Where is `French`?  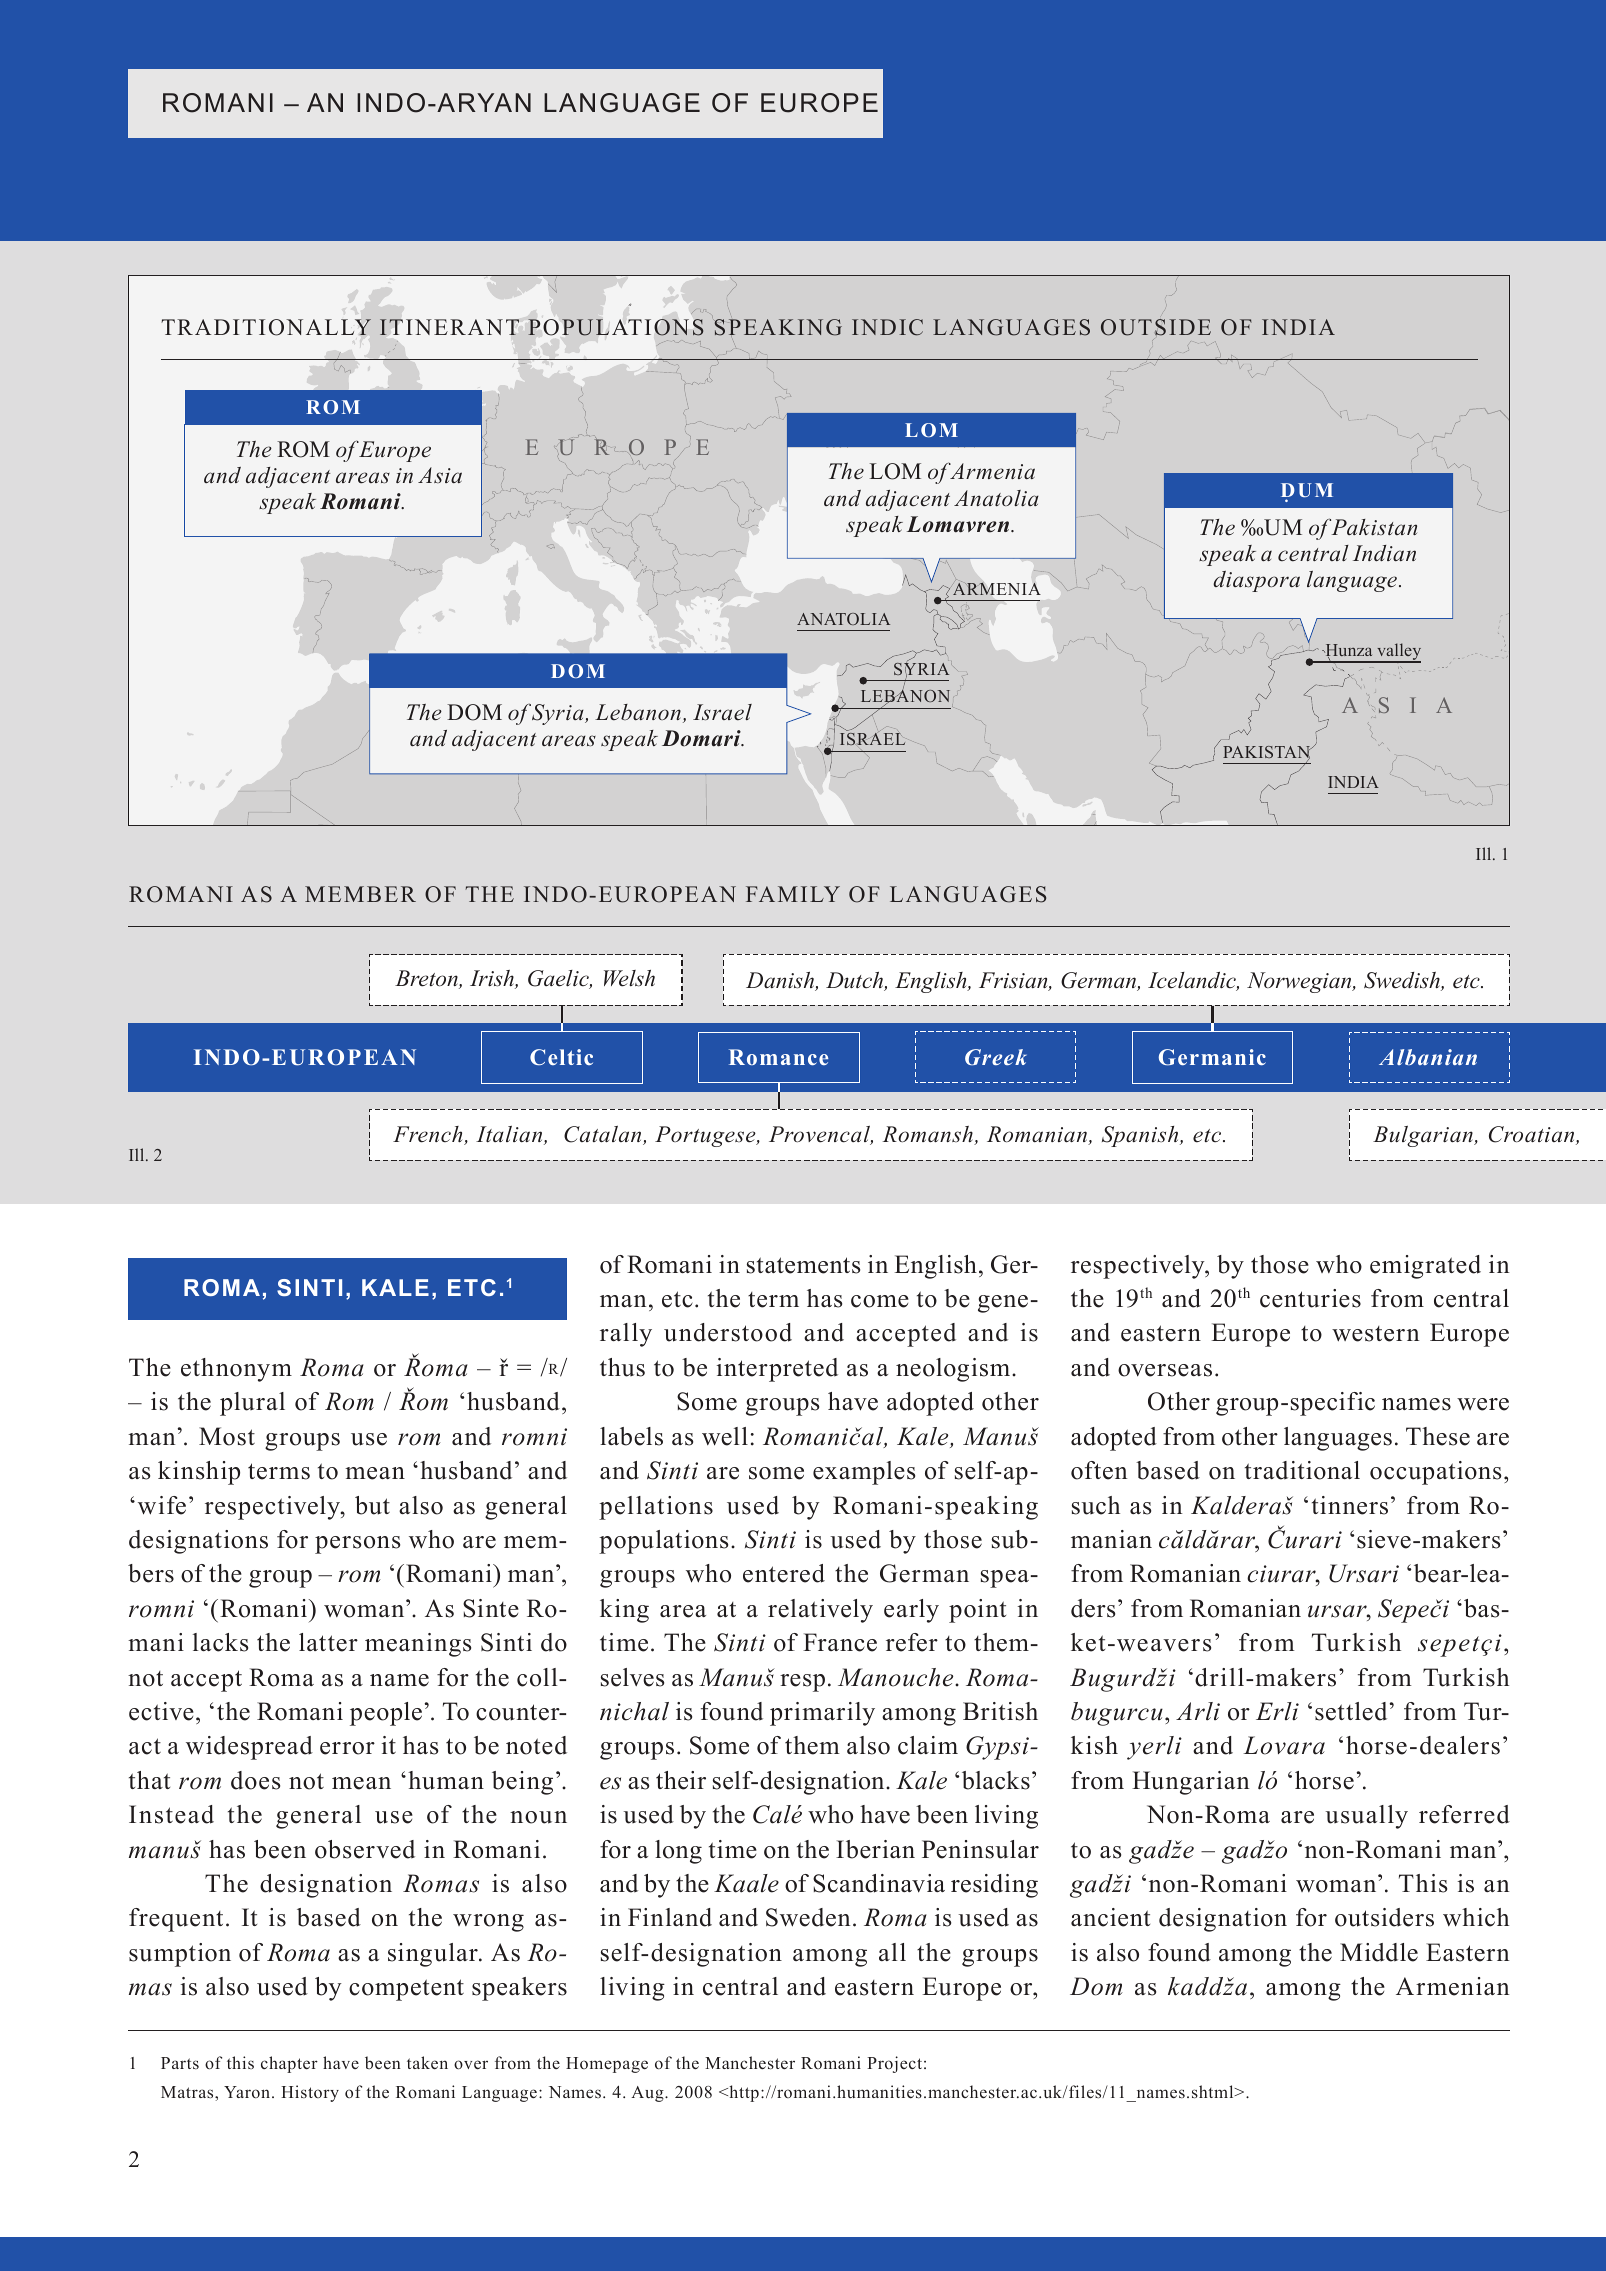
French is located at coordinates (429, 1135).
